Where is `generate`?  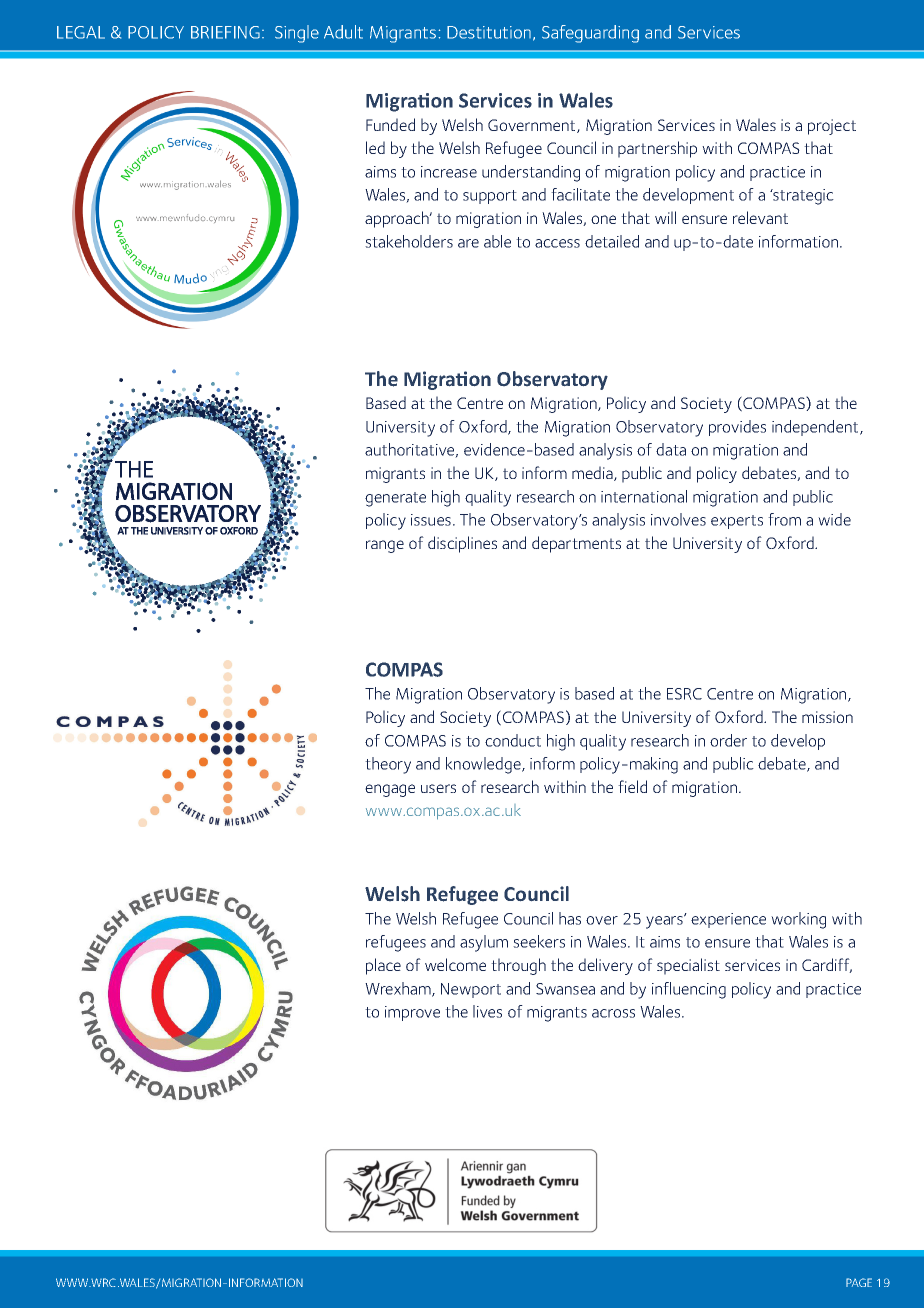 generate is located at coordinates (395, 499).
